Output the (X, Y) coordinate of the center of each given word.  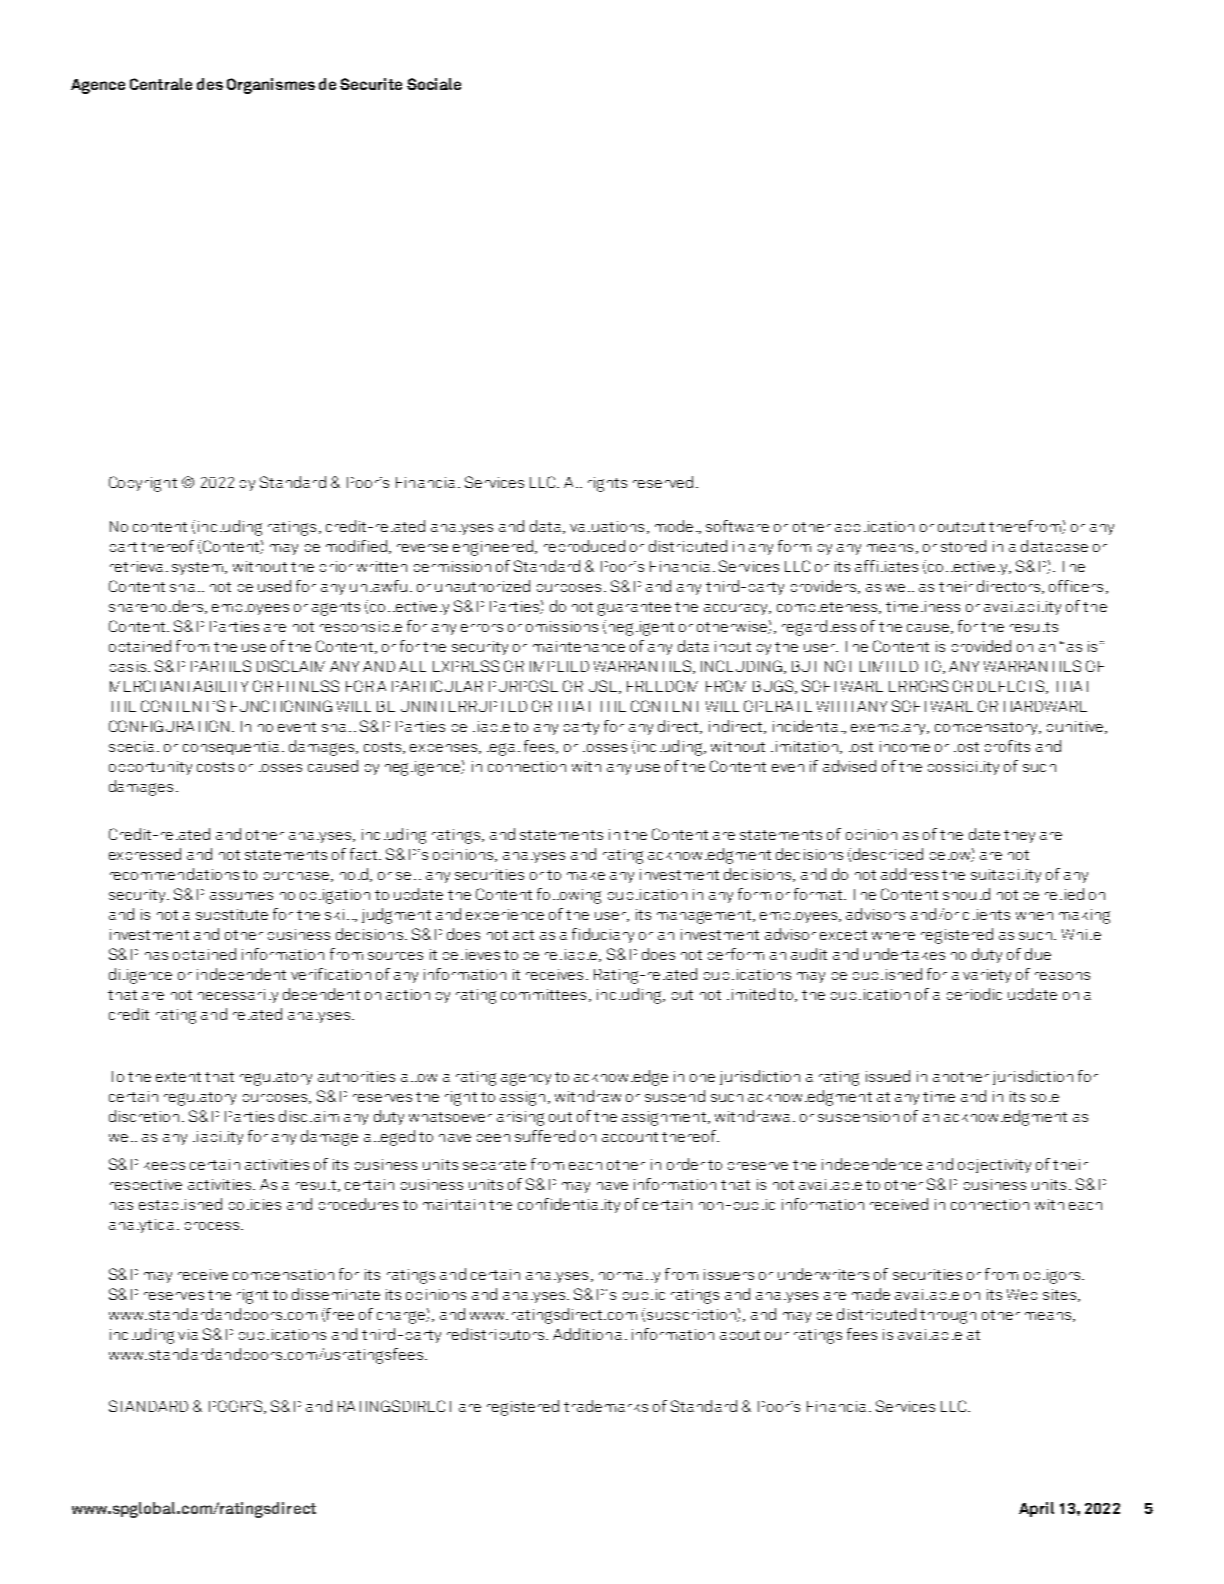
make (586, 876)
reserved (663, 482)
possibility (963, 768)
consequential (233, 748)
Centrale (161, 84)
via (188, 1334)
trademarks (606, 1406)
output (961, 527)
